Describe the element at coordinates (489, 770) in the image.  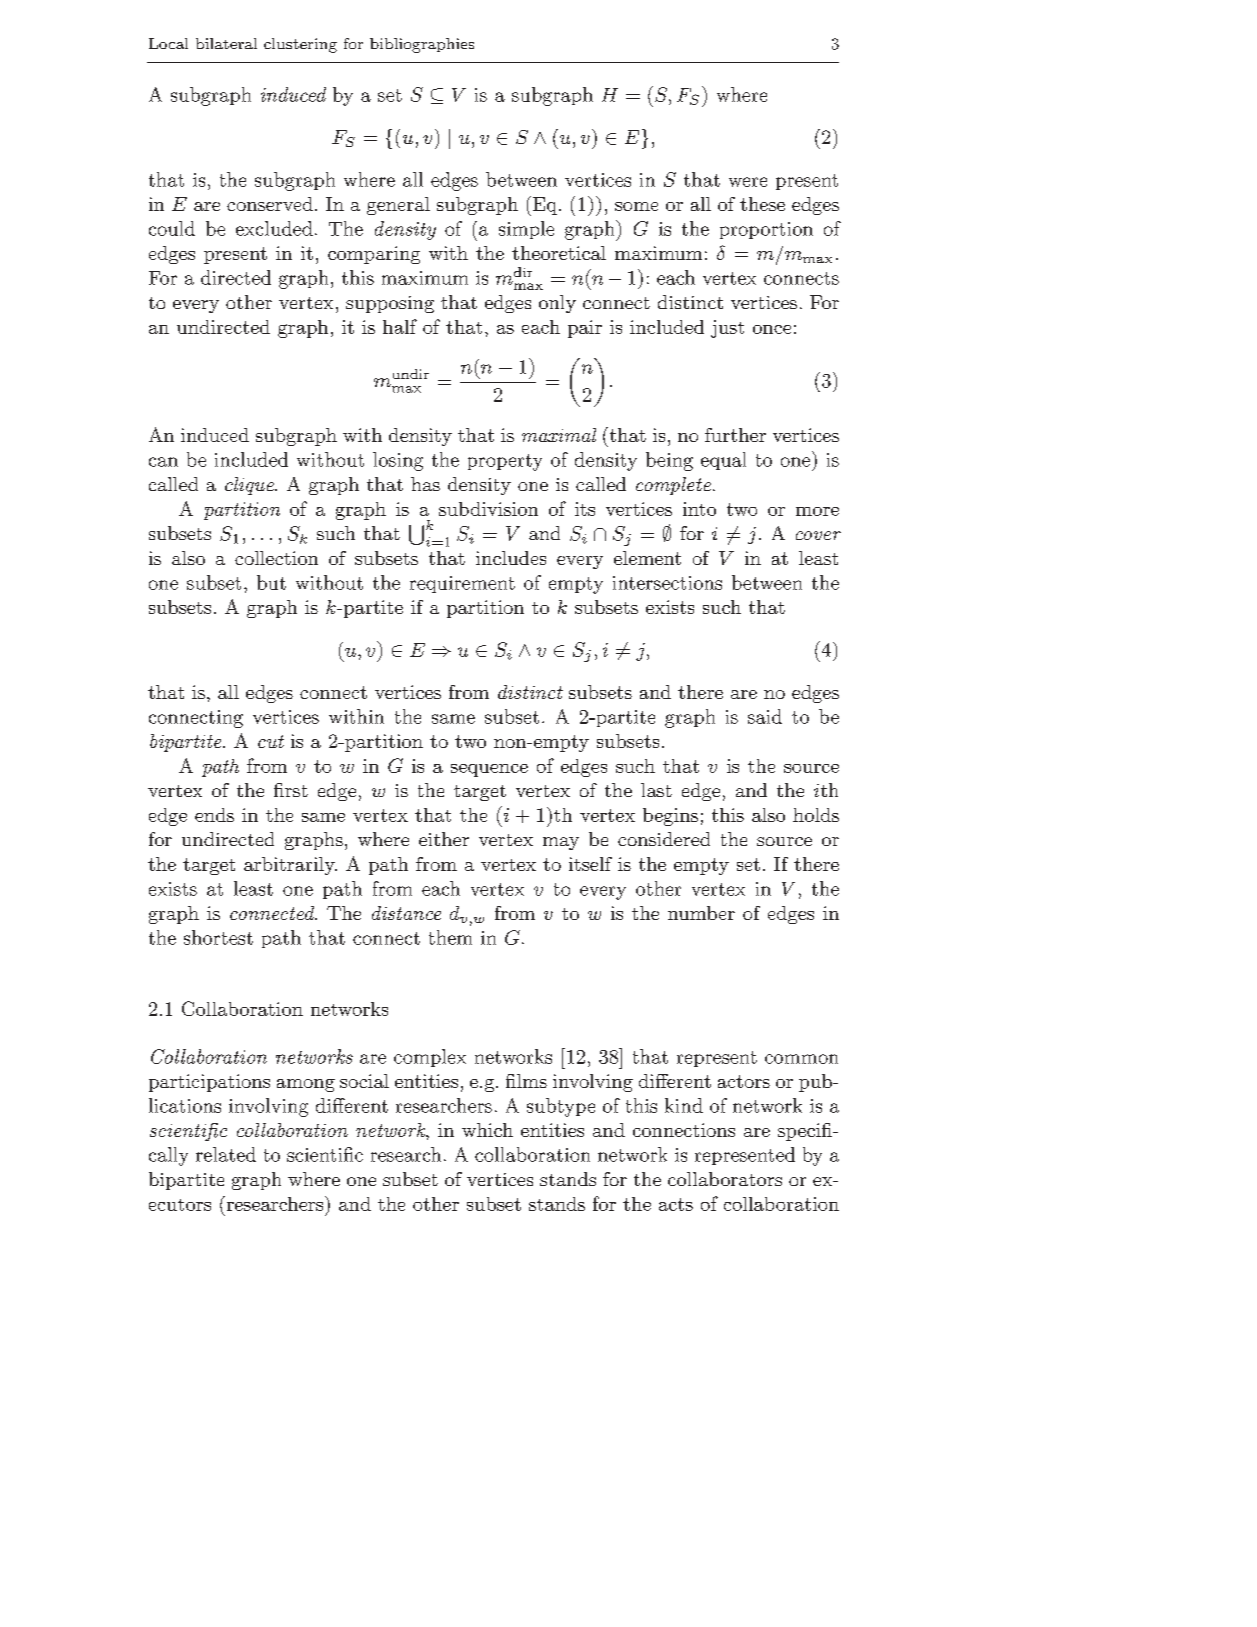
I see `sequence` at that location.
